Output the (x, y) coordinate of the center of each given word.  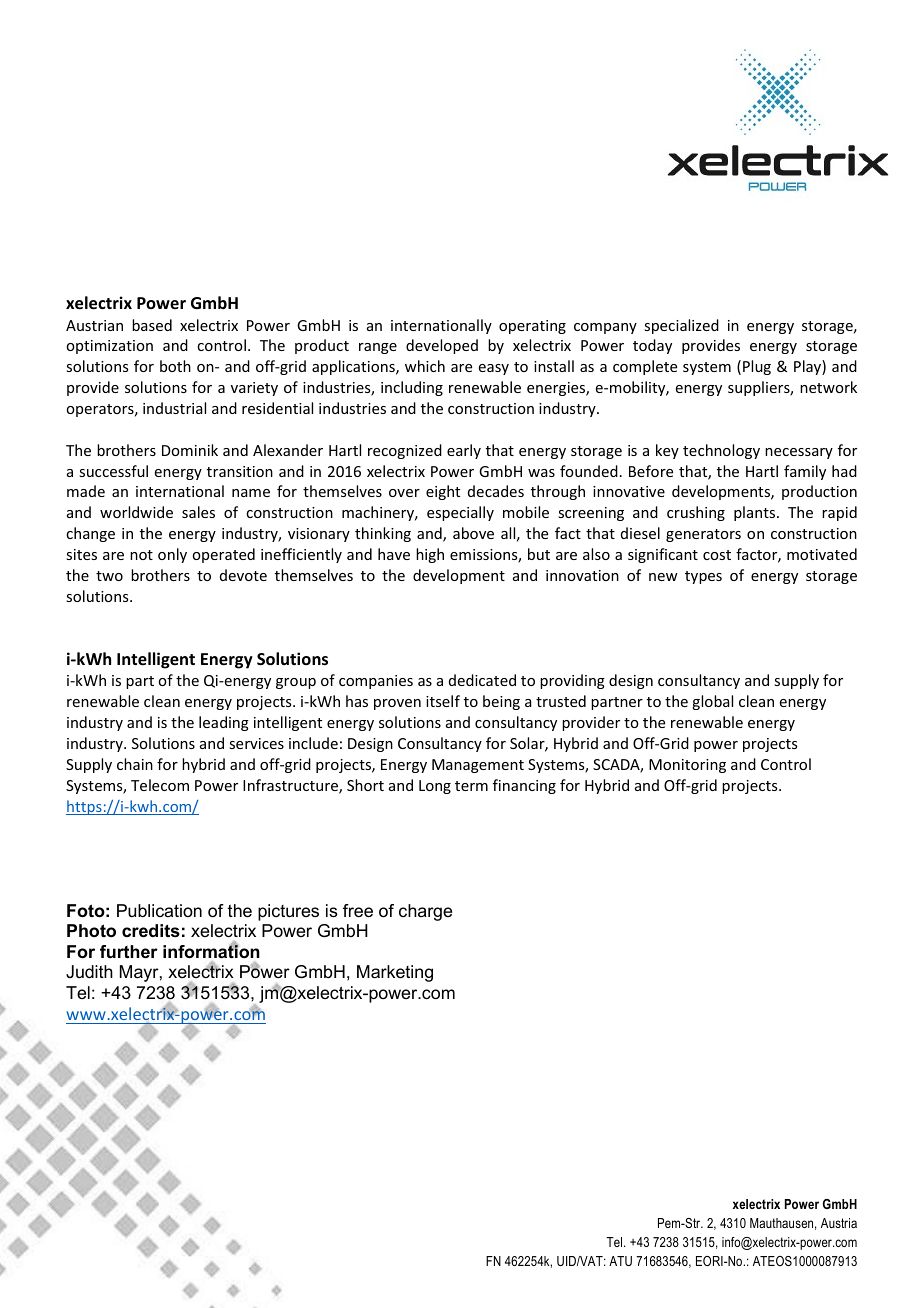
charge (425, 912)
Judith (89, 971)
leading (224, 723)
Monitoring (687, 766)
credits (151, 931)
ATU (620, 1261)
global (712, 702)
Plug (757, 367)
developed (442, 346)
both (175, 366)
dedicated (482, 680)
